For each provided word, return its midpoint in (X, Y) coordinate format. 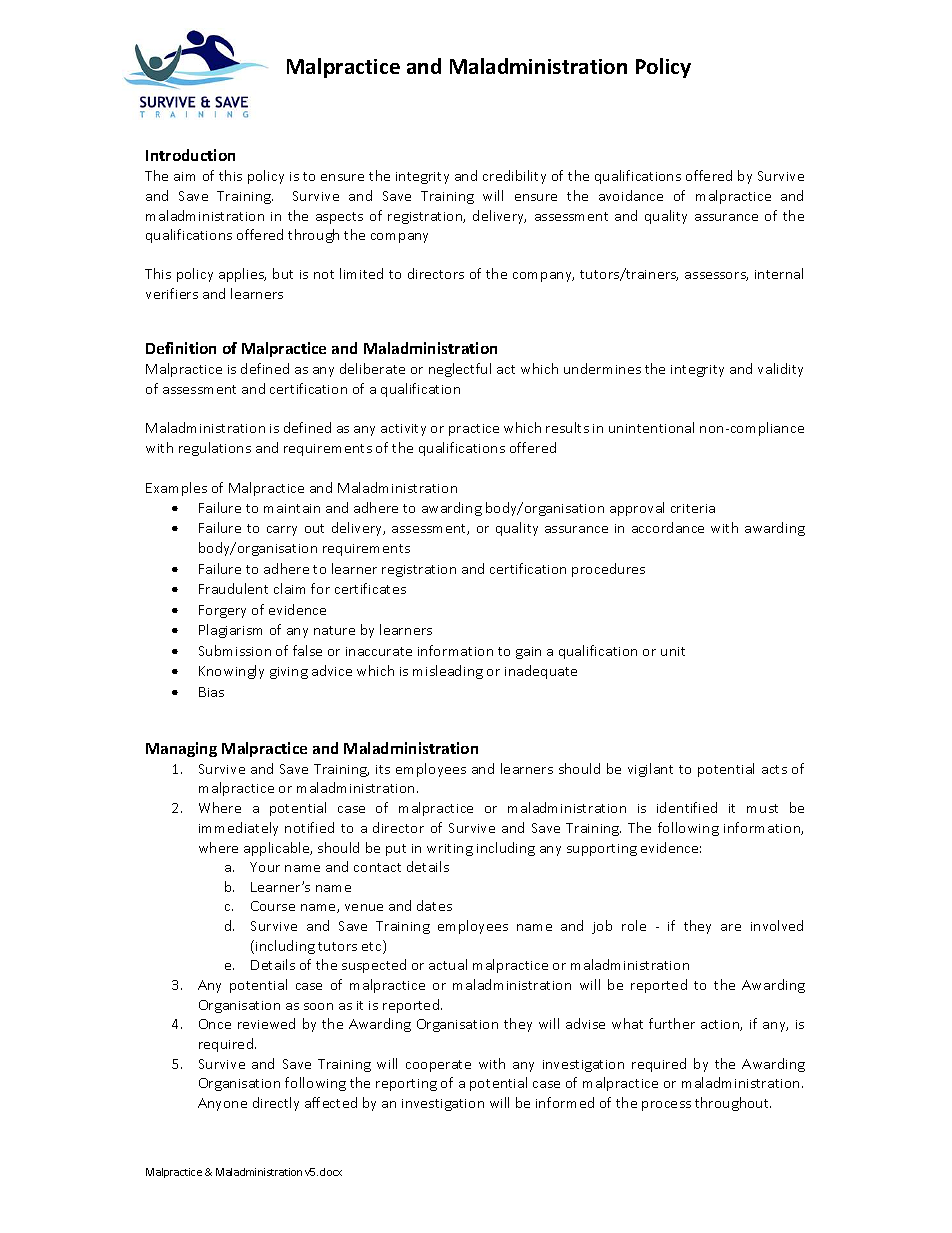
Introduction (190, 155)
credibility (514, 177)
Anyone (222, 1104)
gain (528, 653)
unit (673, 651)
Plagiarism (230, 631)
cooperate (438, 1066)
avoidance (631, 195)
